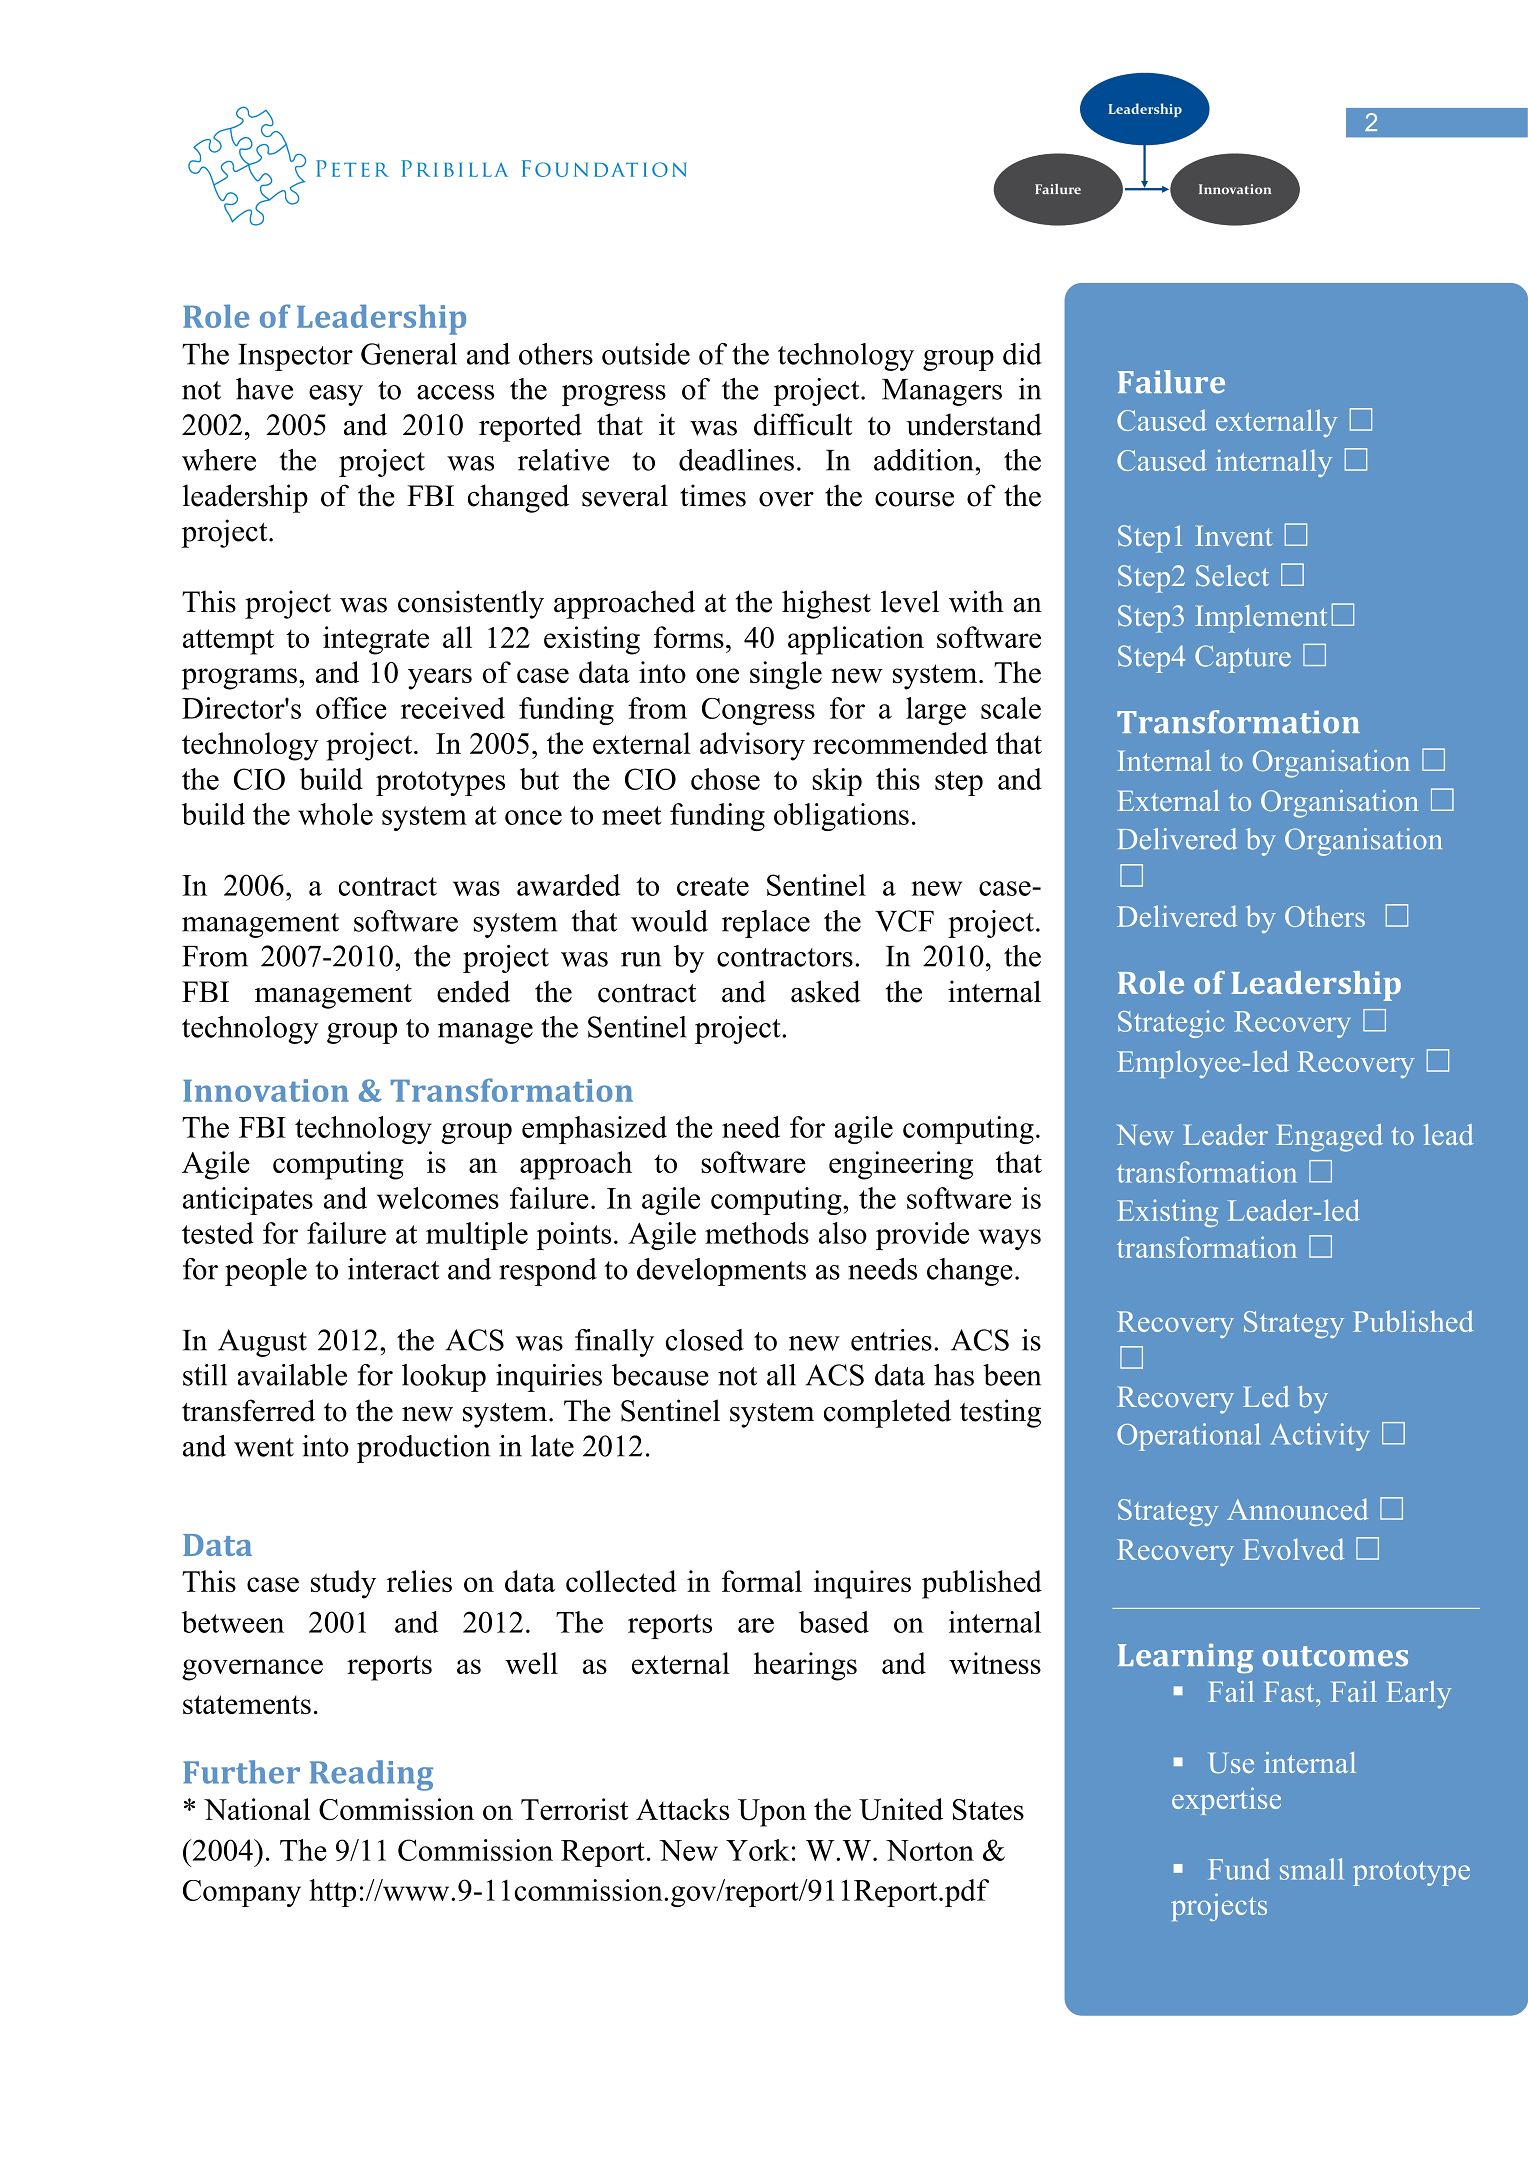 Image resolution: width=1528 pixels, height=2162 pixels. Describe the element at coordinates (1312, 1869) in the screenshot. I see `small` at that location.
